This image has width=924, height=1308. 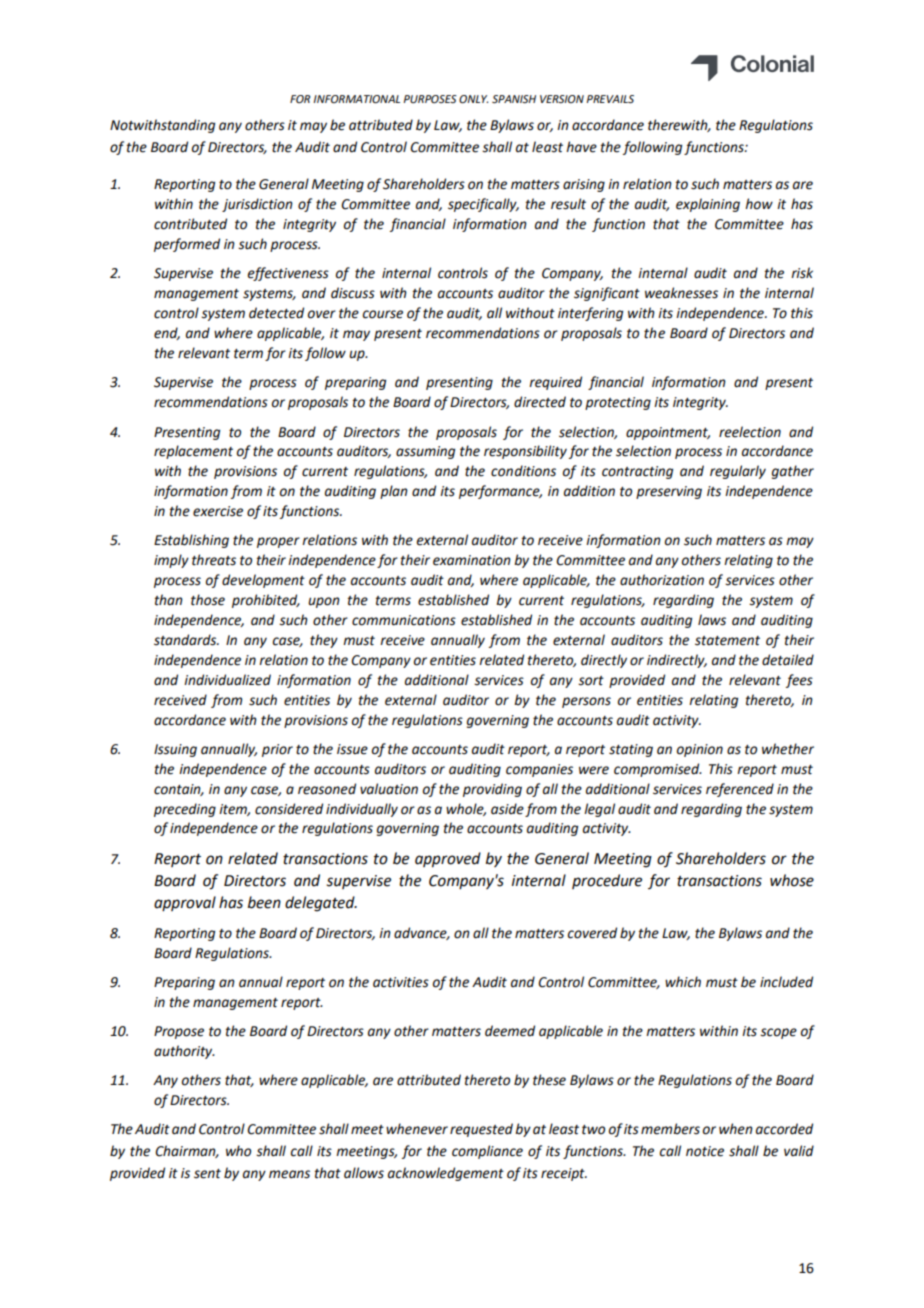 I want to click on notice, so click(x=705, y=1151).
